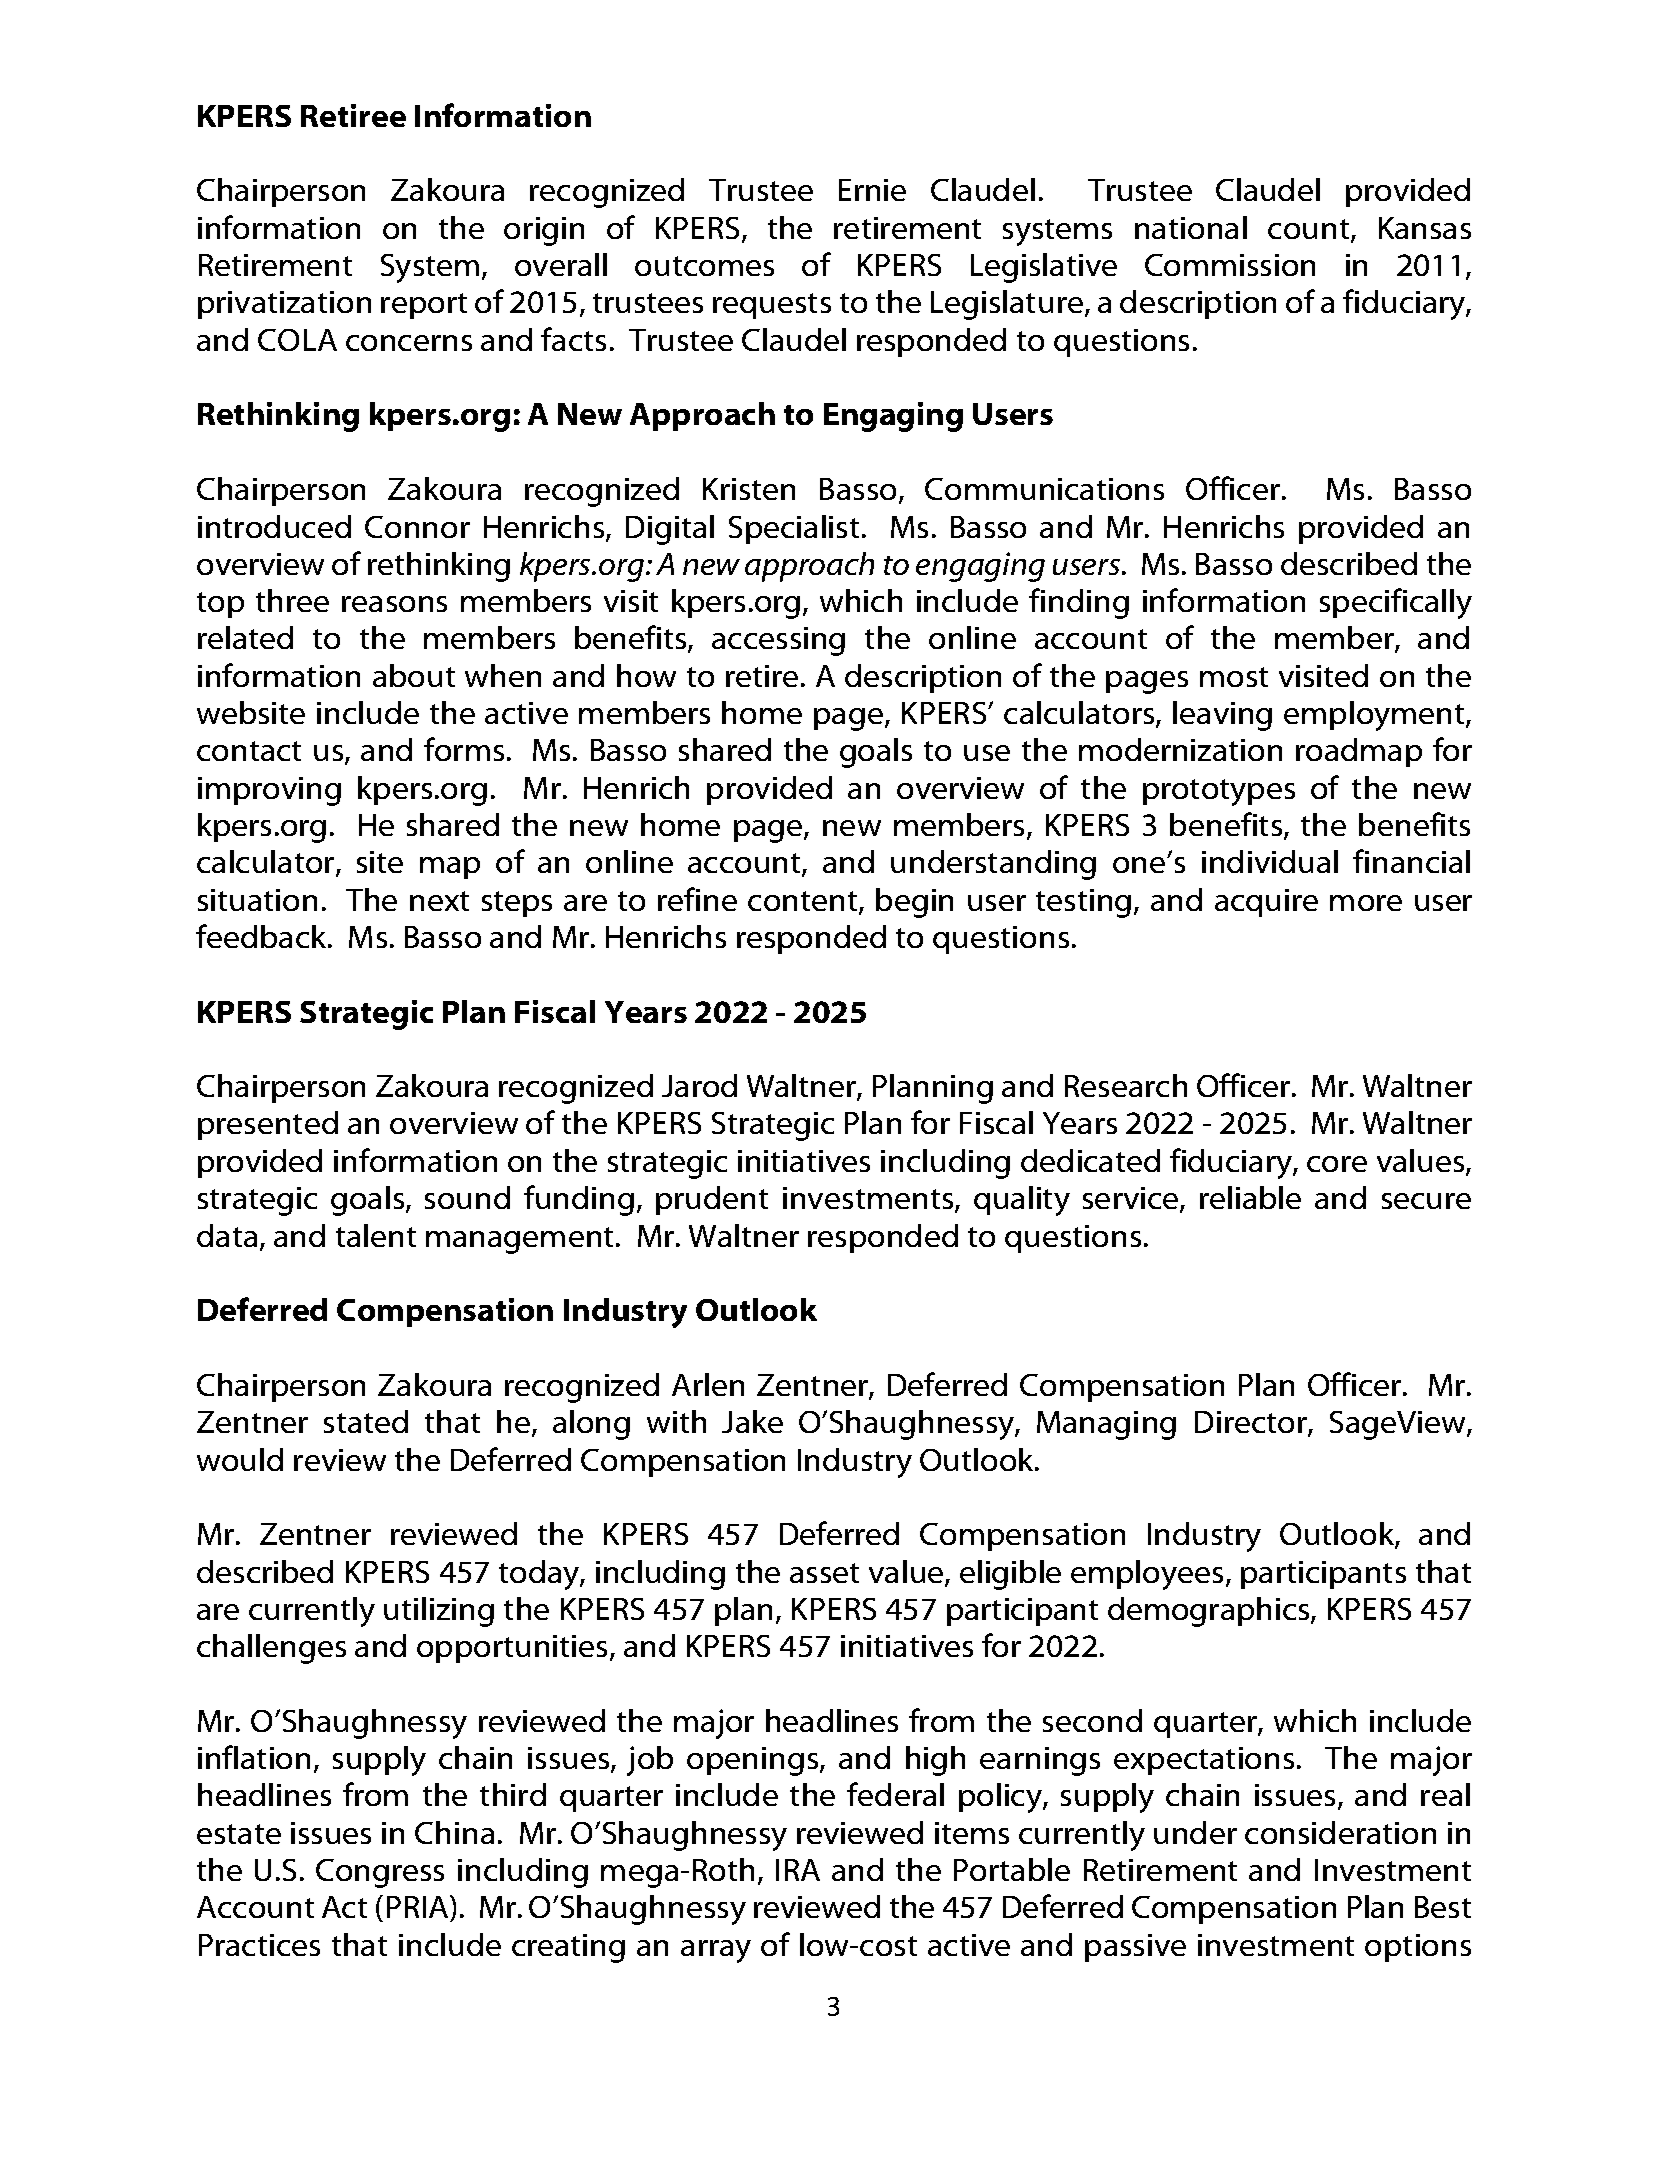 The width and height of the page is (1669, 2160). What do you see at coordinates (268, 1125) in the page?
I see `presented` at bounding box center [268, 1125].
